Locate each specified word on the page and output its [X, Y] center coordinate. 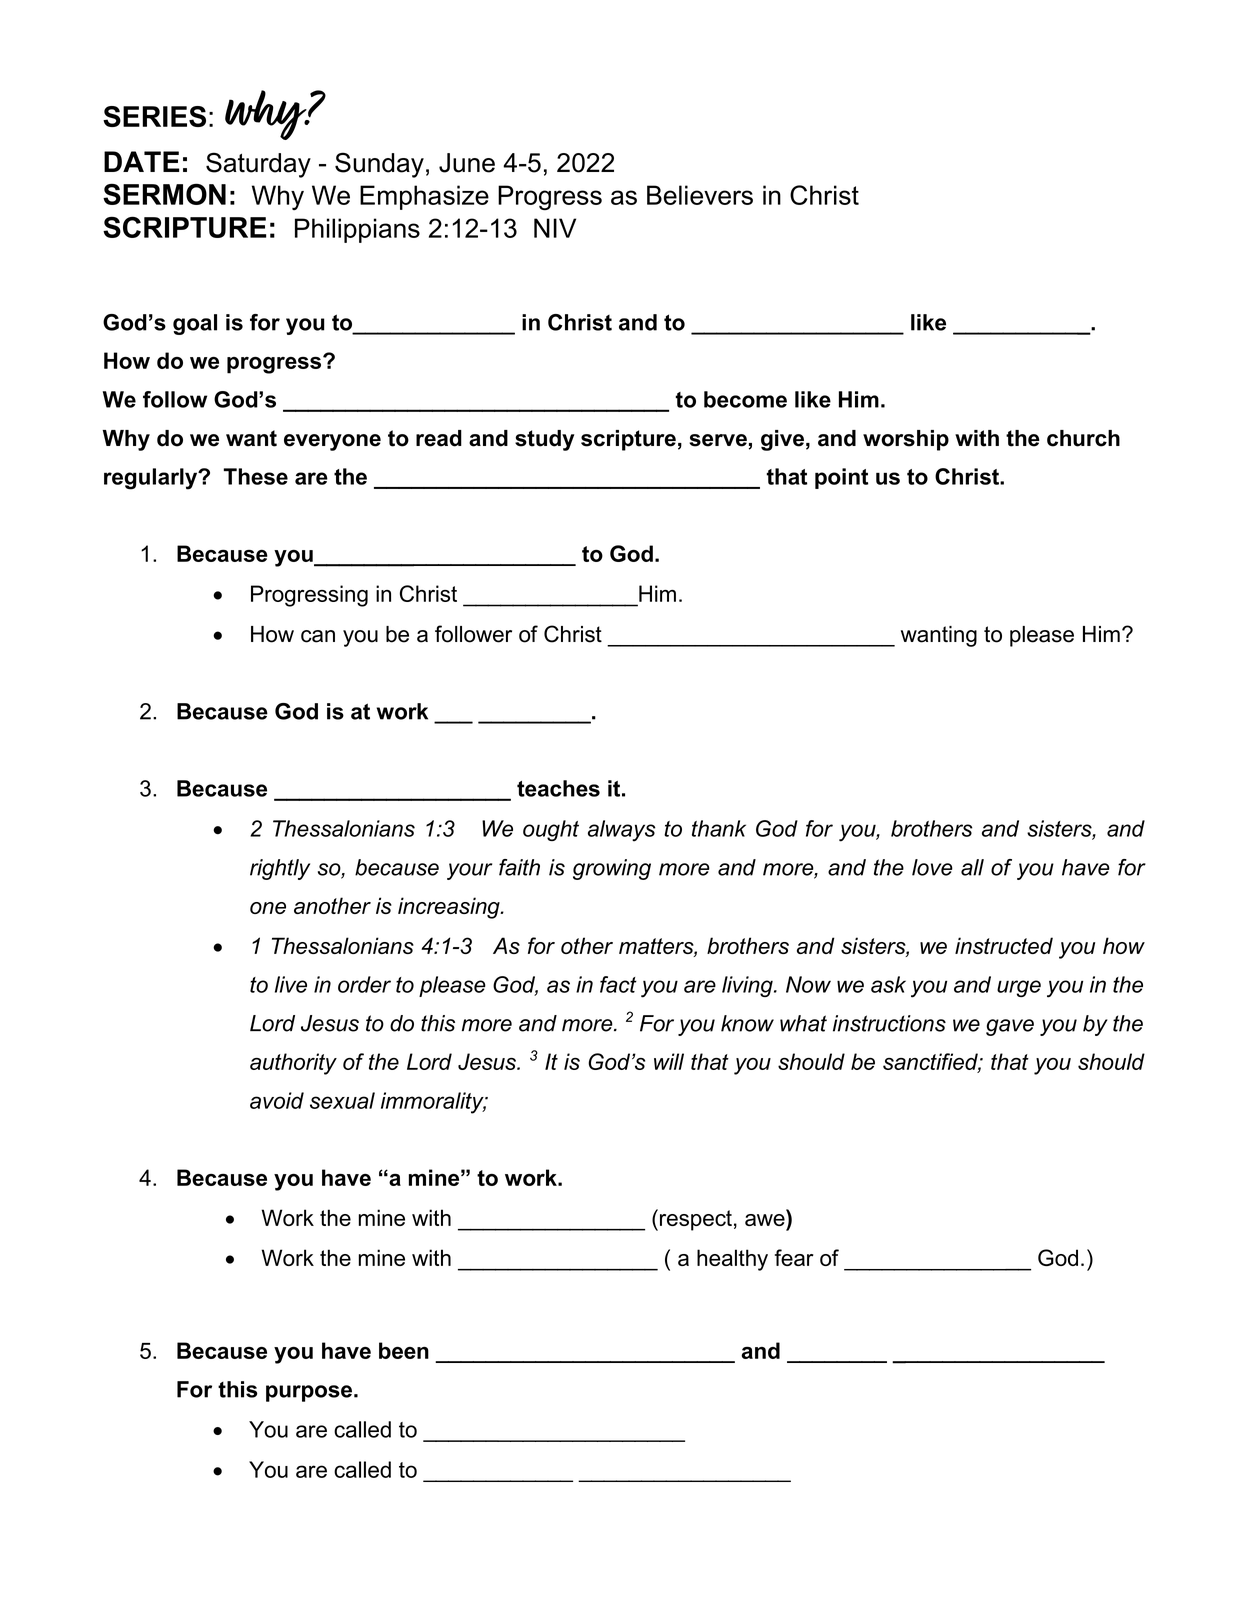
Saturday [258, 165]
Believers [700, 195]
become [745, 399]
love [932, 867]
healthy [732, 1260]
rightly [280, 869]
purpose [309, 1393]
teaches [558, 788]
